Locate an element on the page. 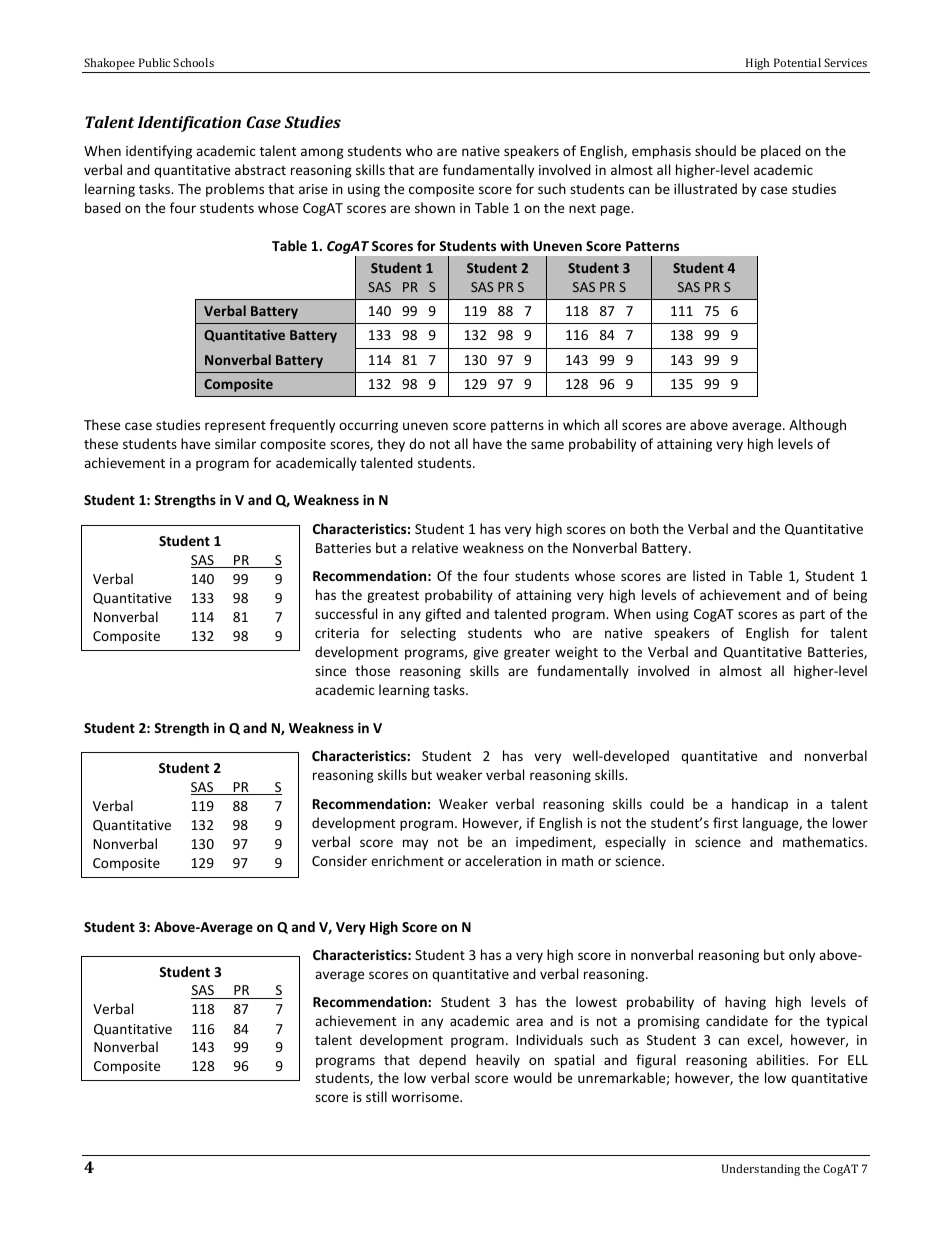 The width and height of the image is (952, 1233). shown is located at coordinates (435, 207).
